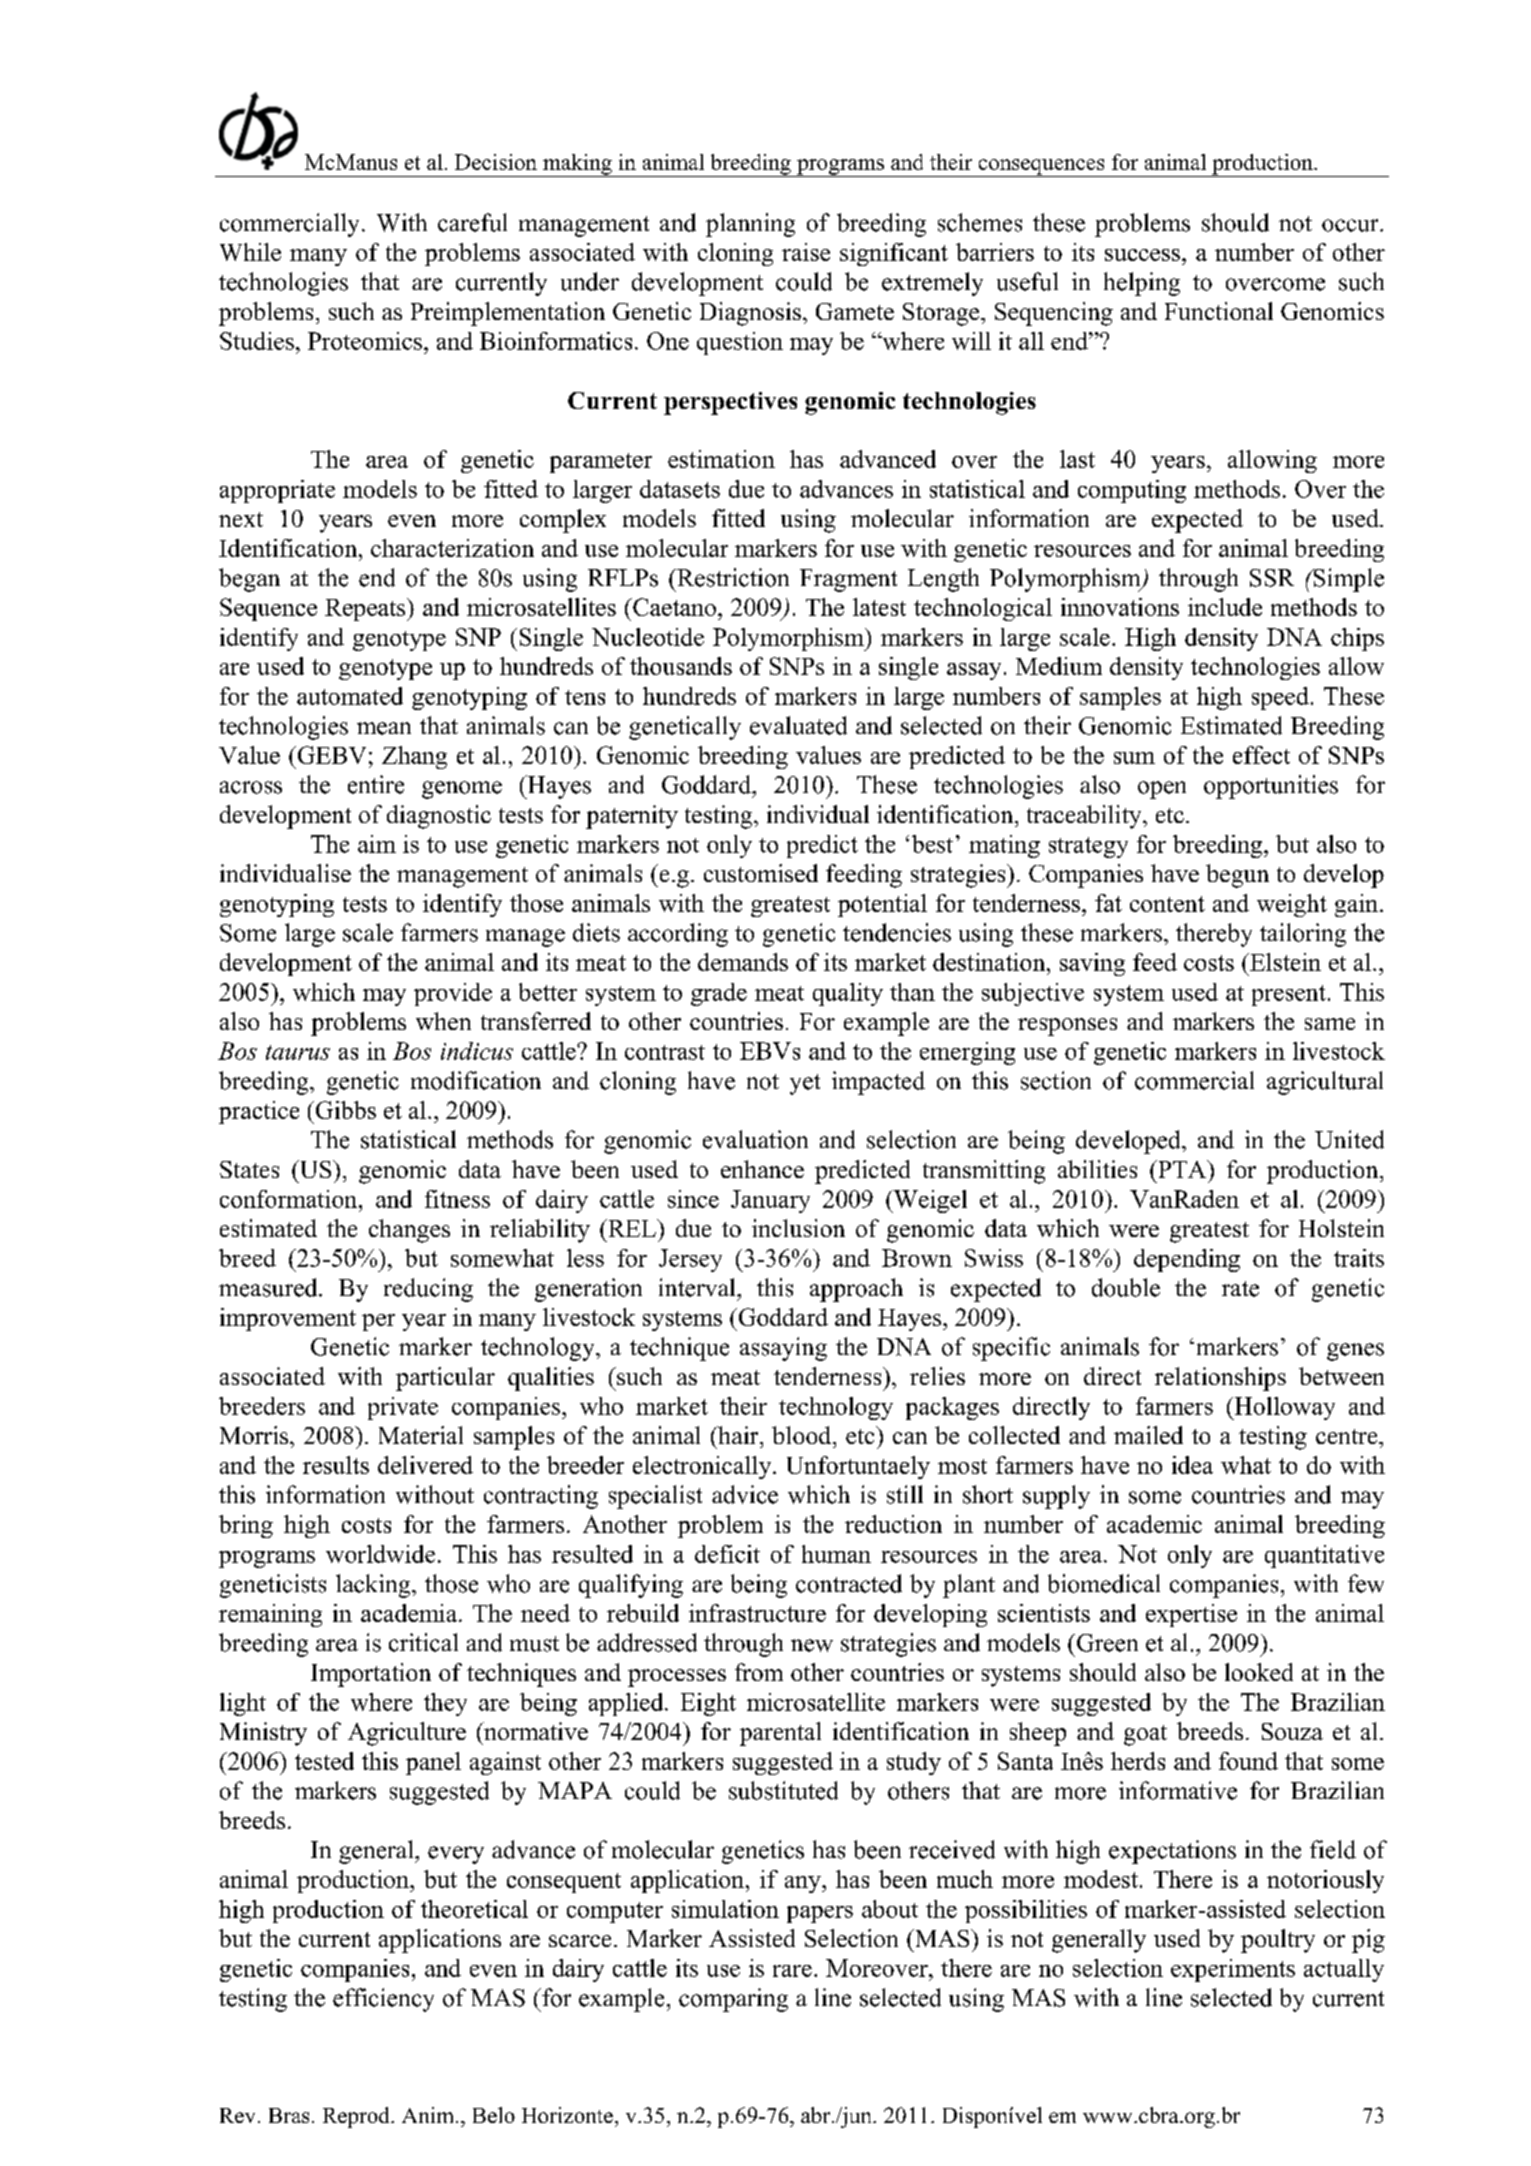  What do you see at coordinates (1237, 876) in the document?
I see `begun` at bounding box center [1237, 876].
